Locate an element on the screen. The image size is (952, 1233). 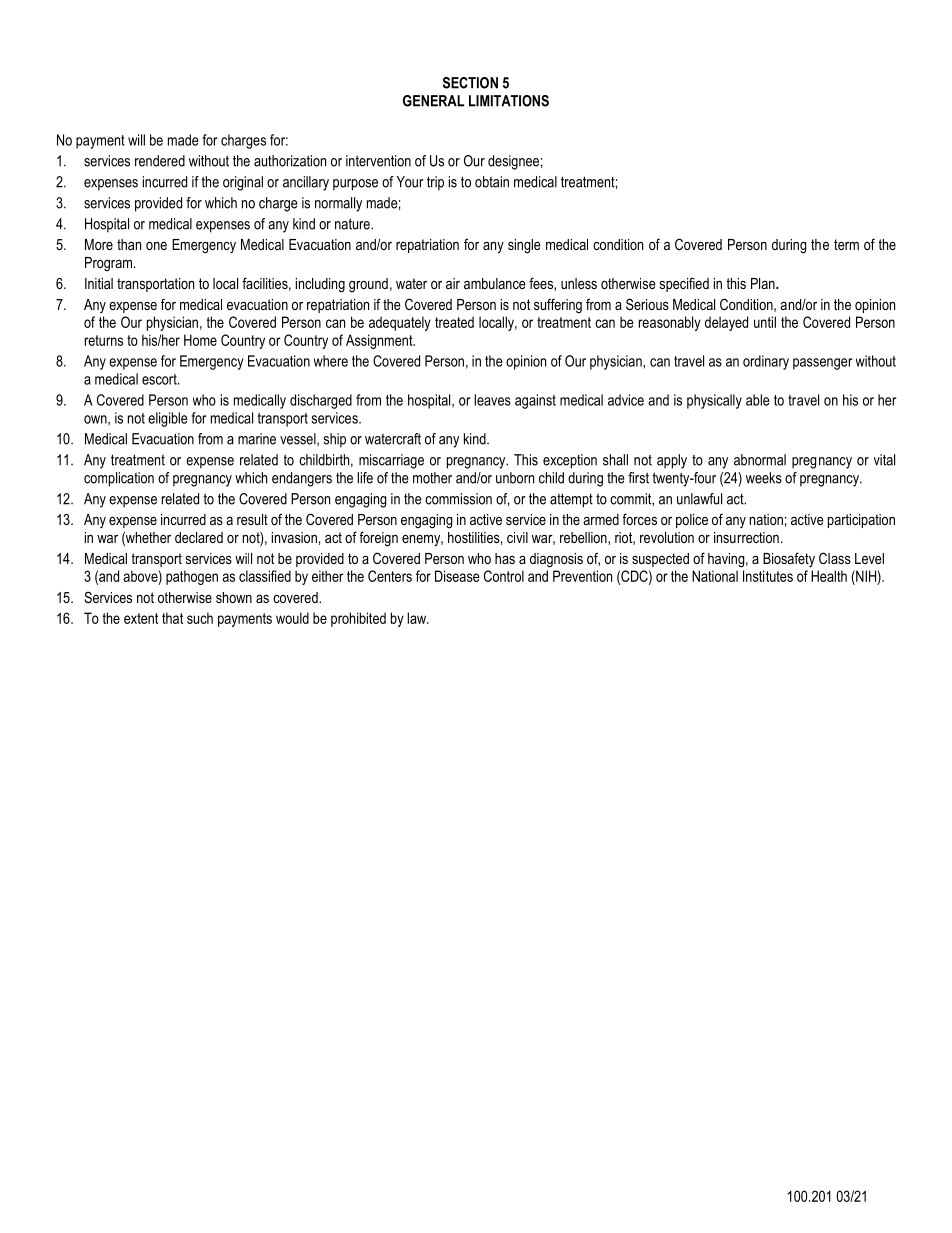
ordinary is located at coordinates (766, 362).
